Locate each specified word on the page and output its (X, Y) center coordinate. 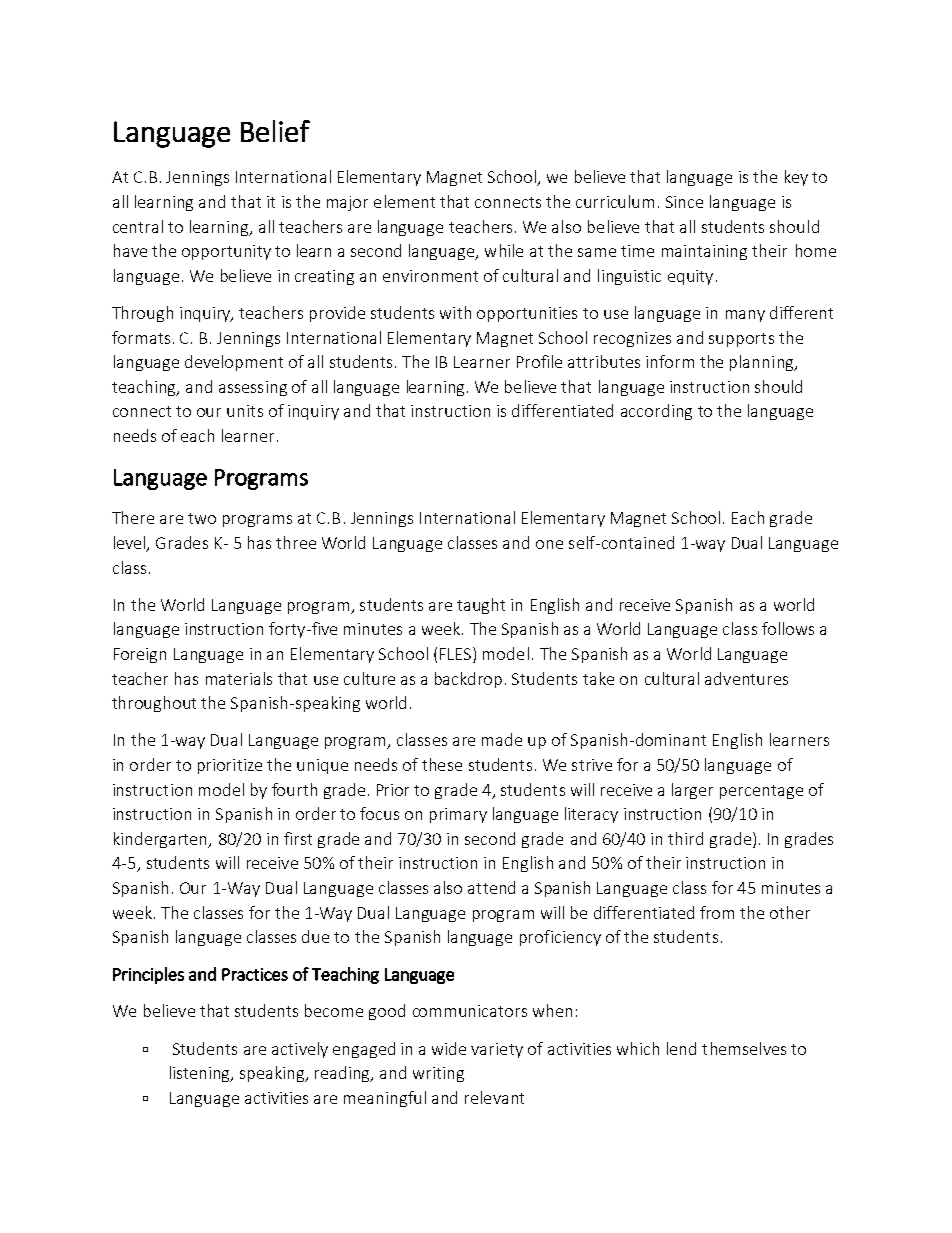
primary (458, 815)
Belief (275, 131)
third (685, 838)
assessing (253, 388)
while (504, 250)
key (796, 178)
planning (763, 363)
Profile (539, 361)
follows (788, 628)
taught (481, 606)
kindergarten (162, 840)
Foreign (140, 655)
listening (201, 1074)
